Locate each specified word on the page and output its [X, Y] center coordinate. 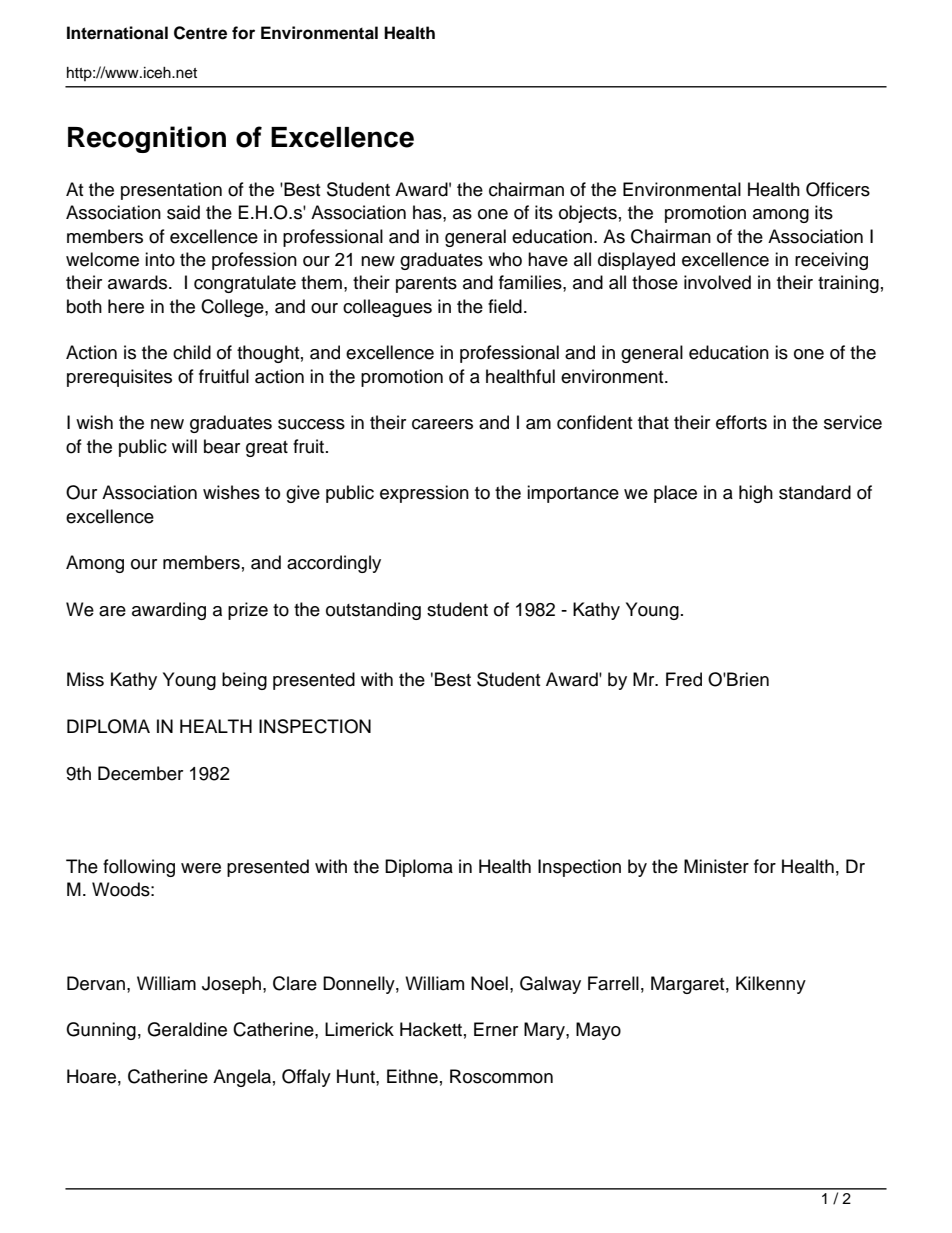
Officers [838, 189]
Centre [200, 33]
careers [442, 424]
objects [588, 214]
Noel [489, 983]
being [244, 681]
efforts [741, 422]
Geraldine [187, 1029]
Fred [684, 679]
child [192, 352]
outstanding [373, 611]
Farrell [613, 983]
